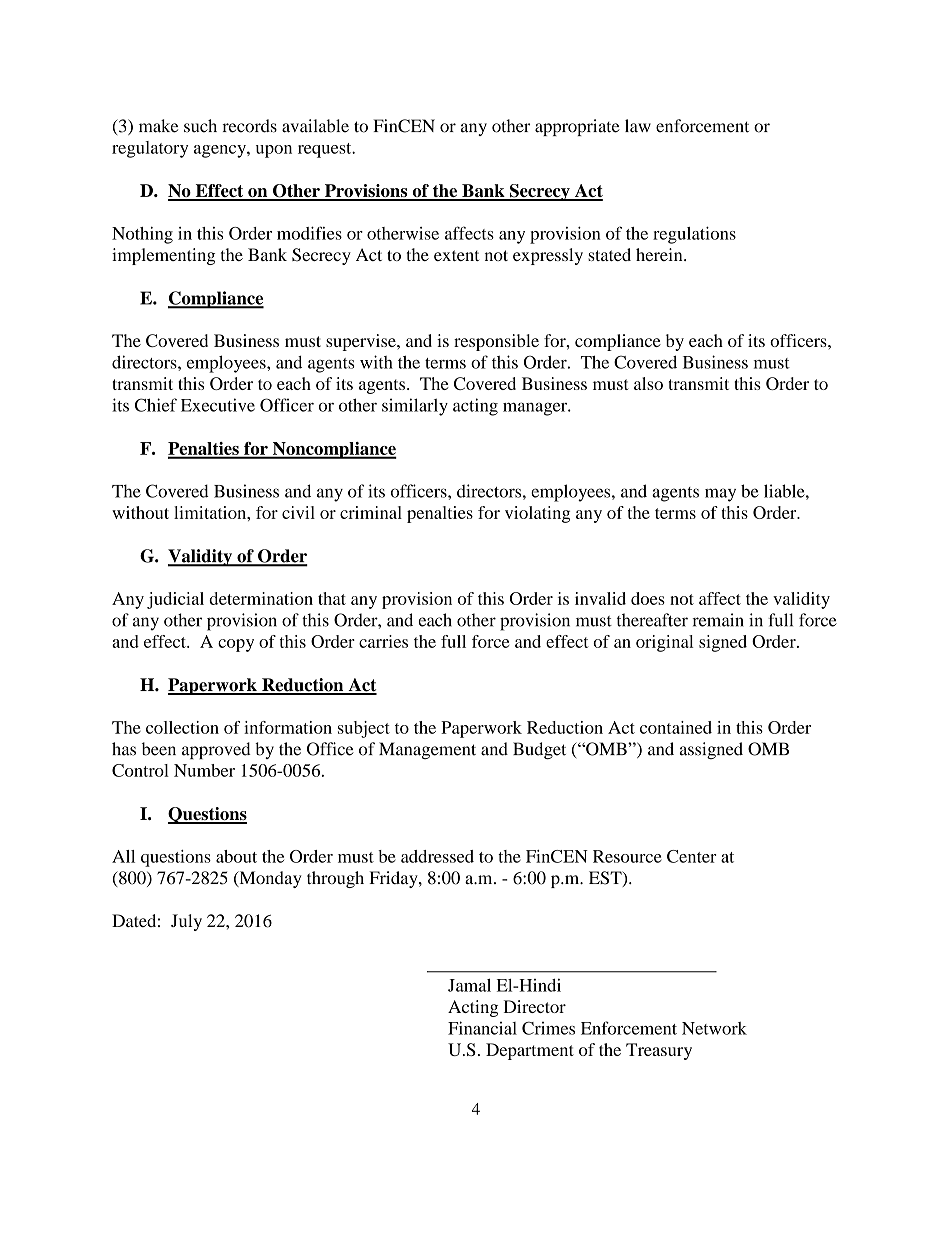 Image resolution: width=952 pixels, height=1233 pixels. I want to click on Financial, so click(482, 1028).
